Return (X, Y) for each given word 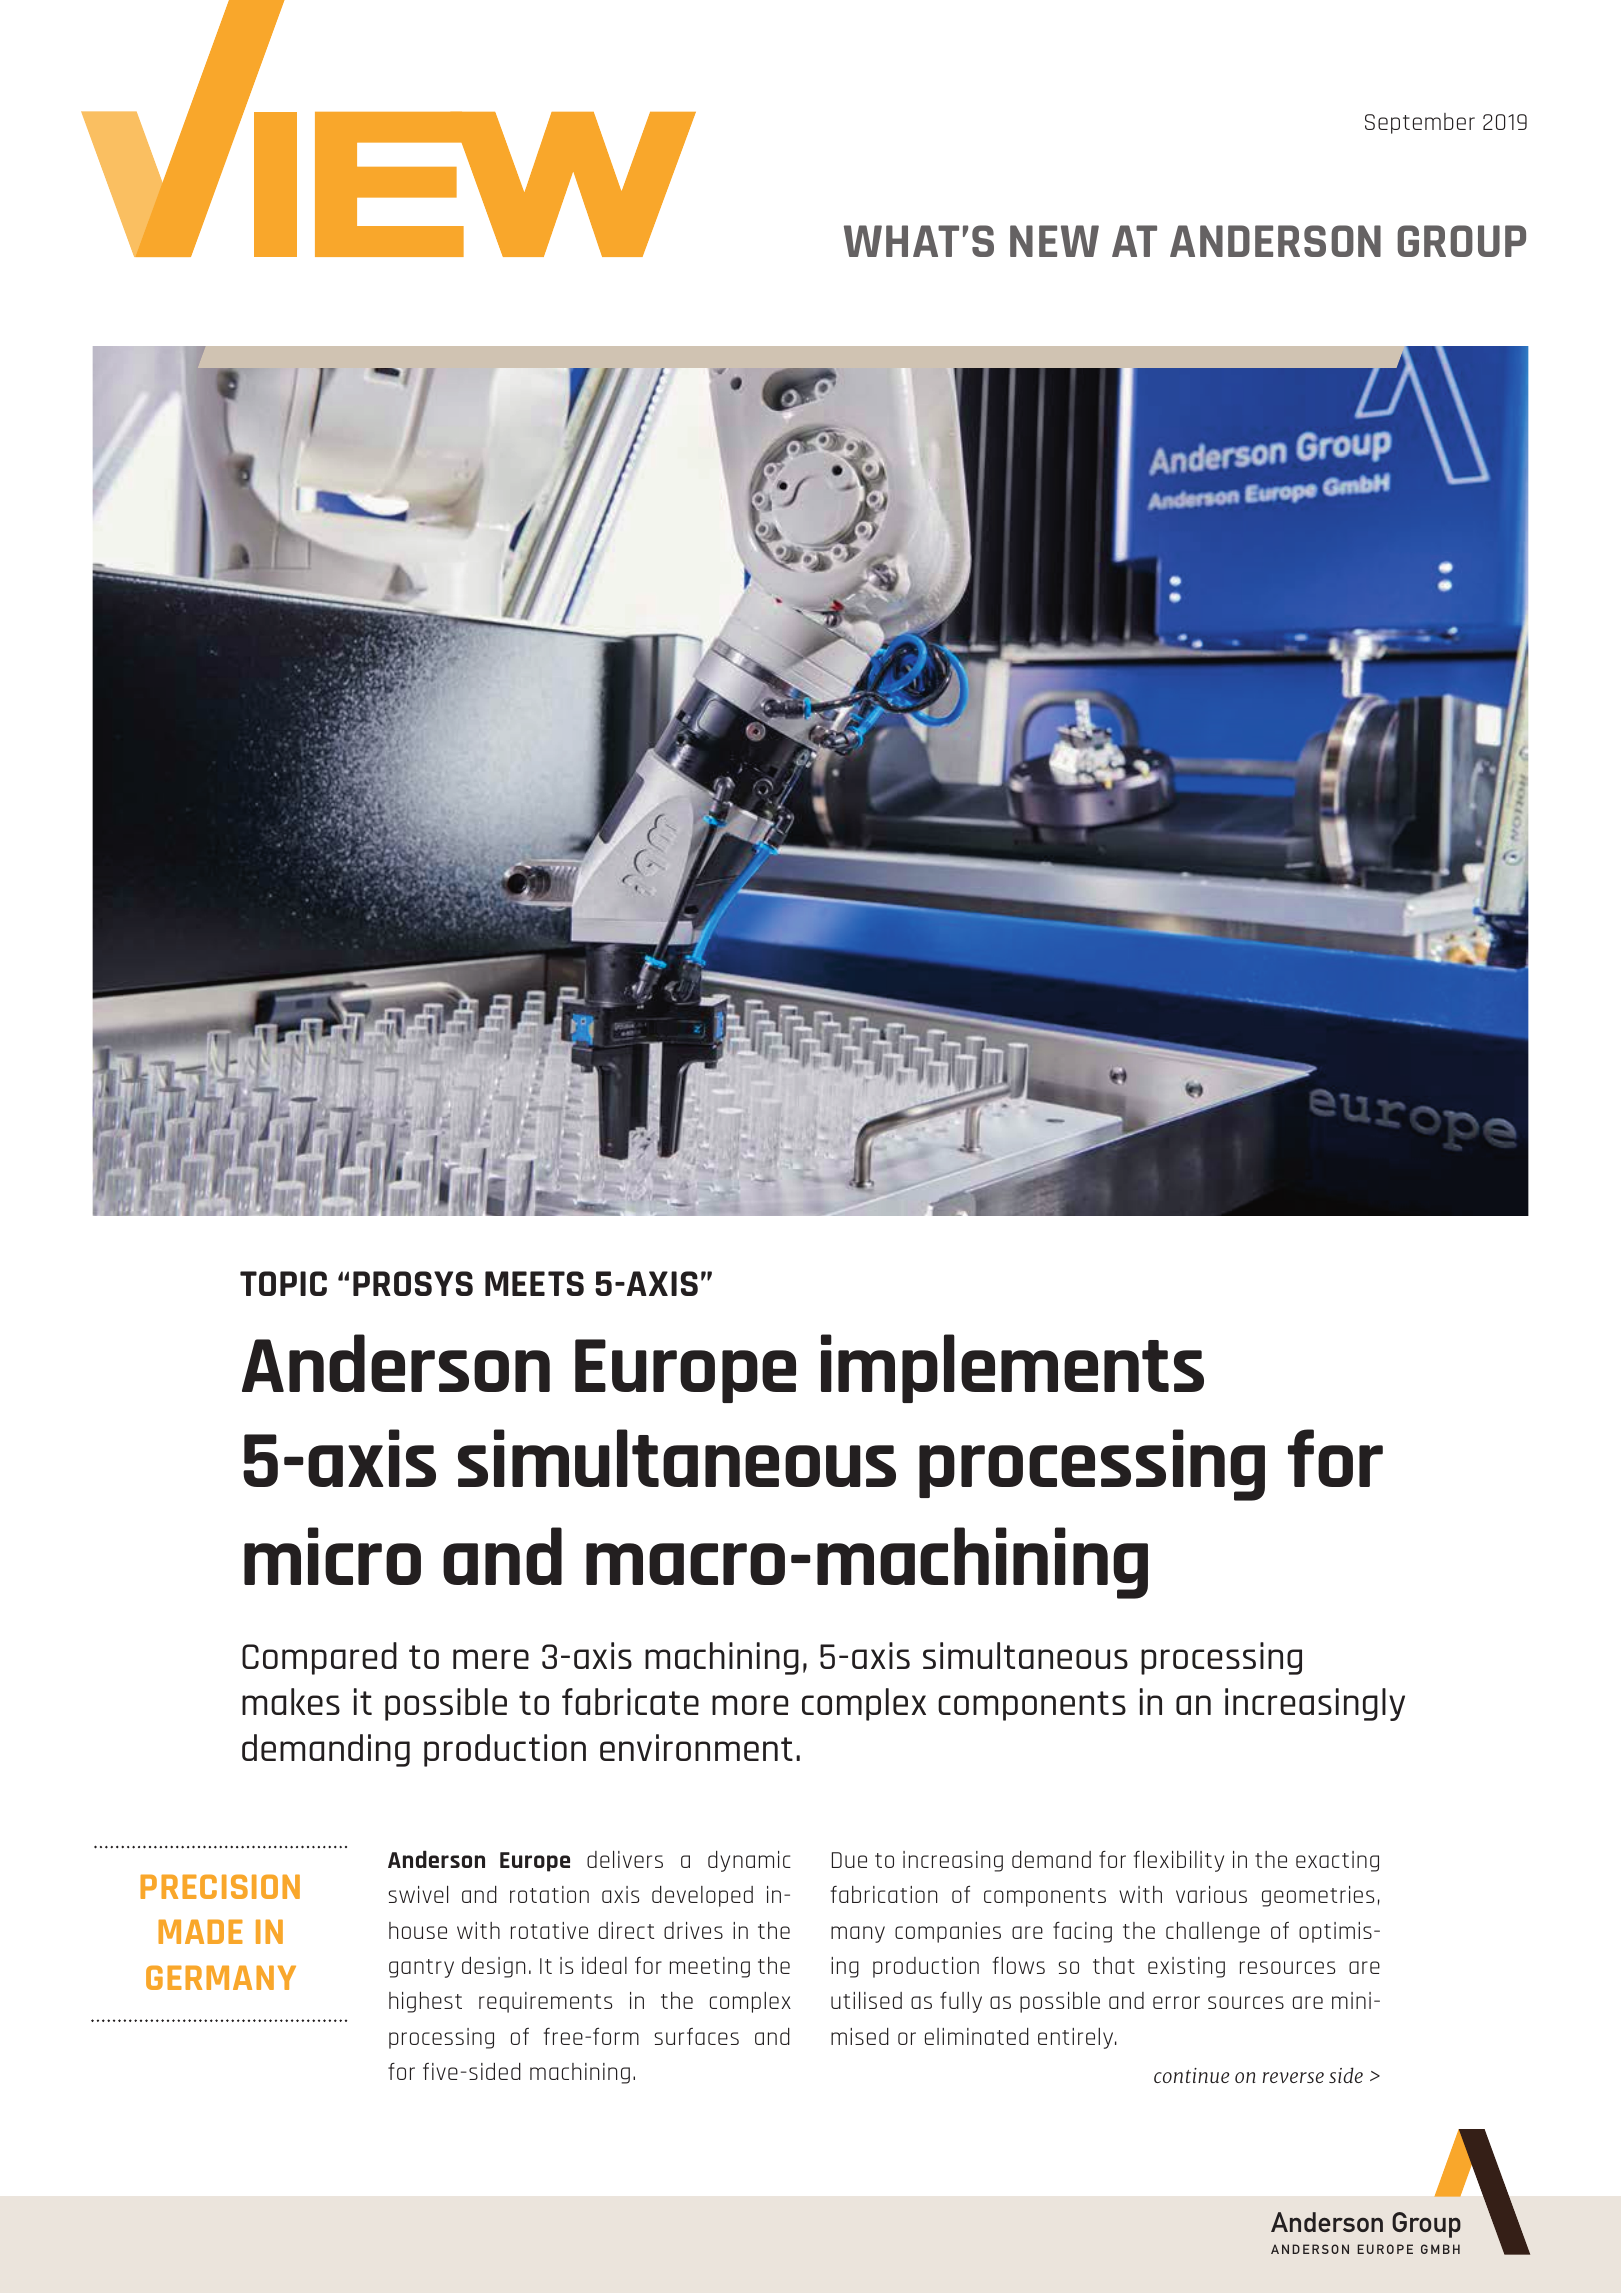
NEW (1054, 241)
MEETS (534, 1283)
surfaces (696, 2036)
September (1420, 123)
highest (425, 2002)
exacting (1337, 1861)
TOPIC (283, 1283)
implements (1012, 1368)
